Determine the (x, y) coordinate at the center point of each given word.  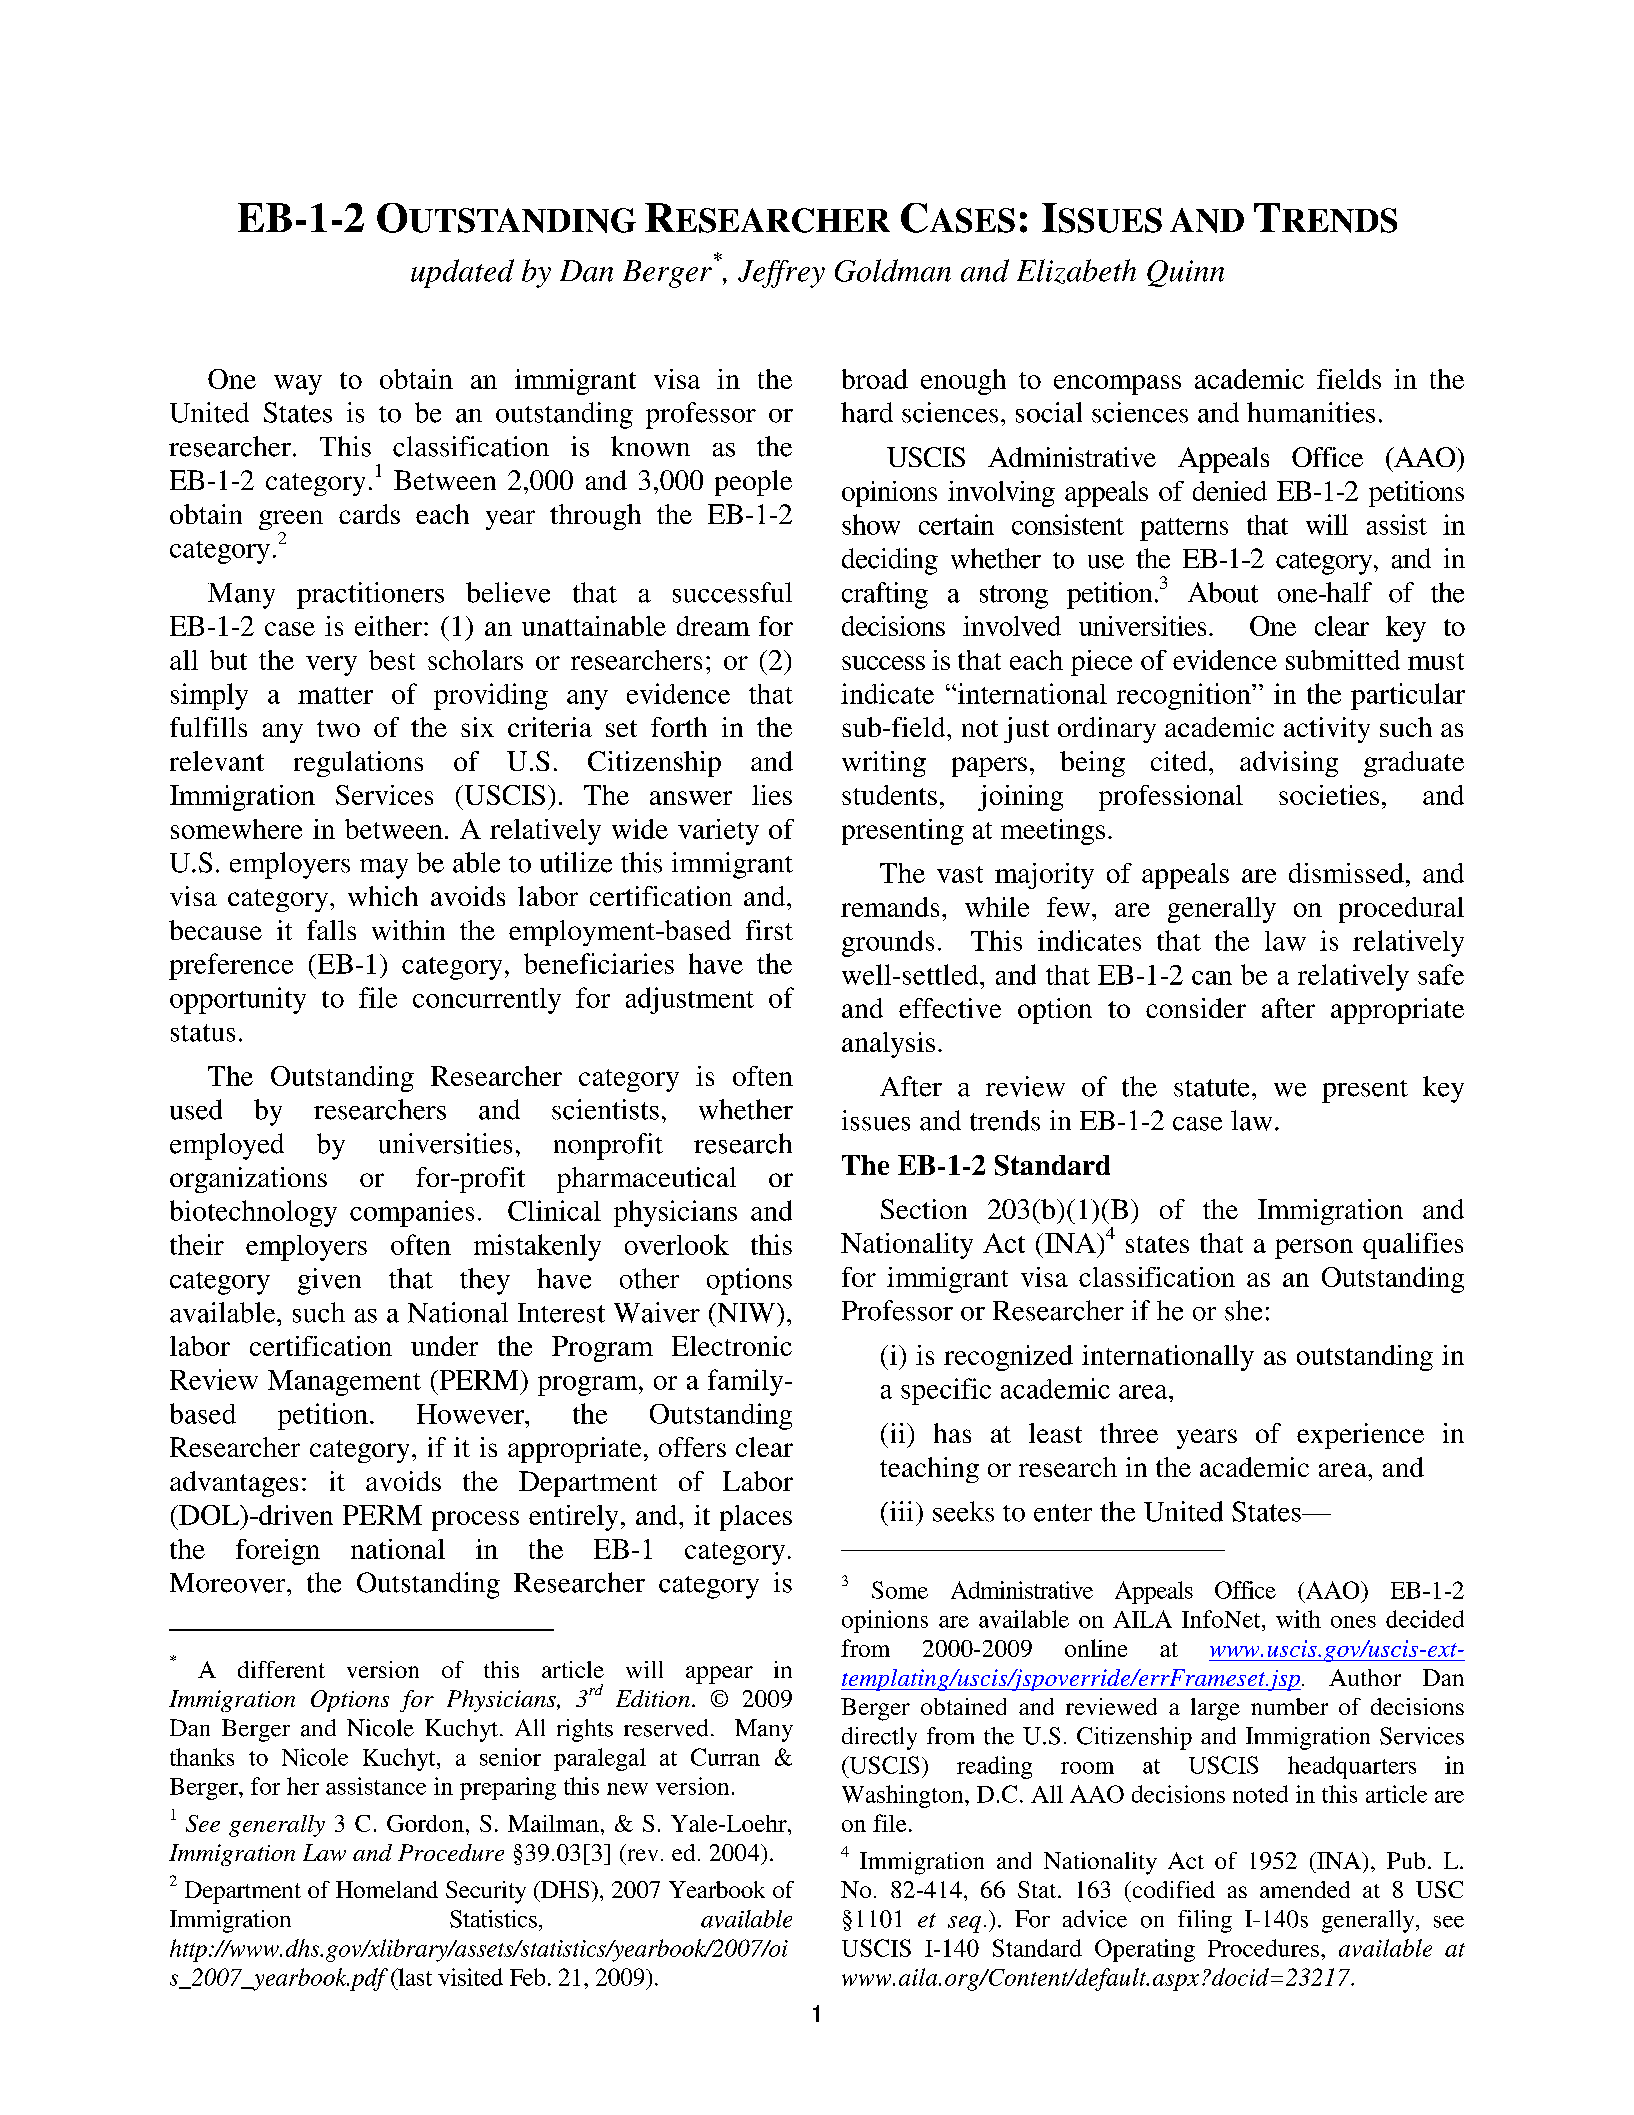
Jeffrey (781, 274)
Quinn (1185, 273)
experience (1360, 1436)
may (384, 869)
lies (772, 795)
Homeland (387, 1889)
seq (964, 1924)
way (298, 385)
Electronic (732, 1346)
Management (344, 1383)
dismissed (1346, 873)
